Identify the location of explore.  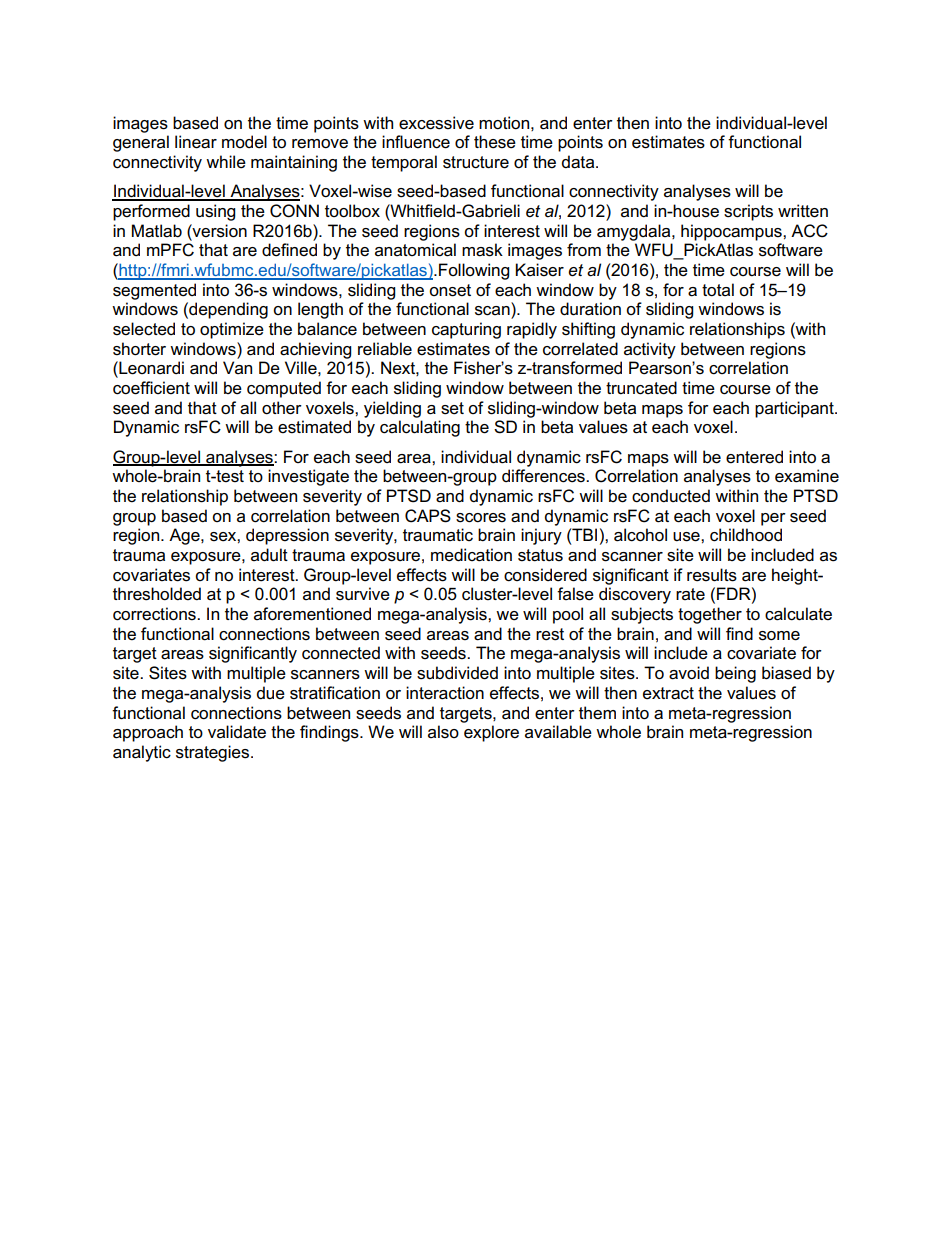
(491, 733).
